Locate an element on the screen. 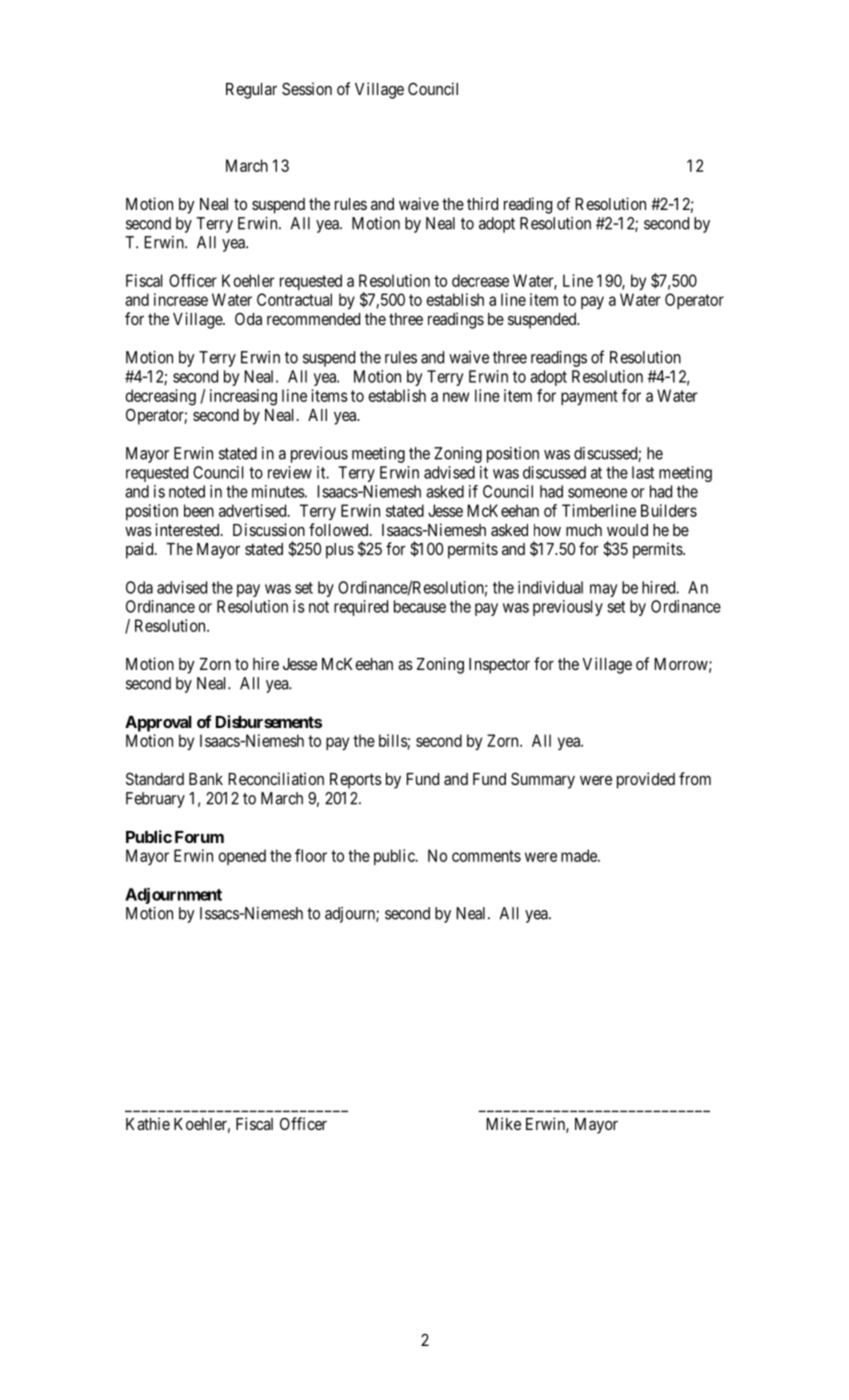 Image resolution: width=849 pixels, height=1400 pixels. Regular is located at coordinates (251, 91).
